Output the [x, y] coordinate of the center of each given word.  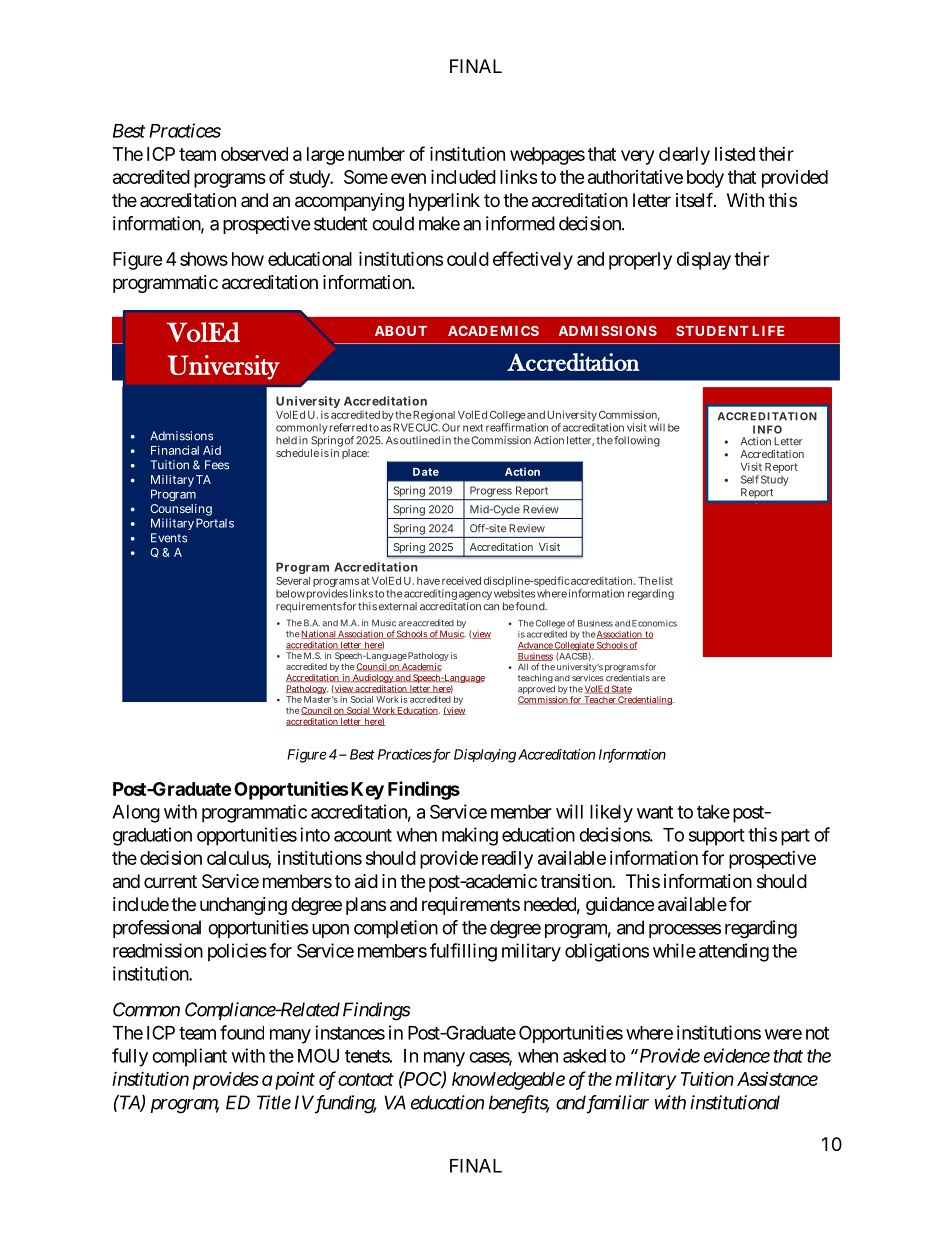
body [705, 179]
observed [254, 154]
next [473, 428]
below [290, 593]
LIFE [768, 331]
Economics [654, 623]
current [170, 881]
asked [584, 1056]
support [717, 837]
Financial [175, 450]
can [491, 607]
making [470, 836]
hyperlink [444, 202]
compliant [189, 1057]
